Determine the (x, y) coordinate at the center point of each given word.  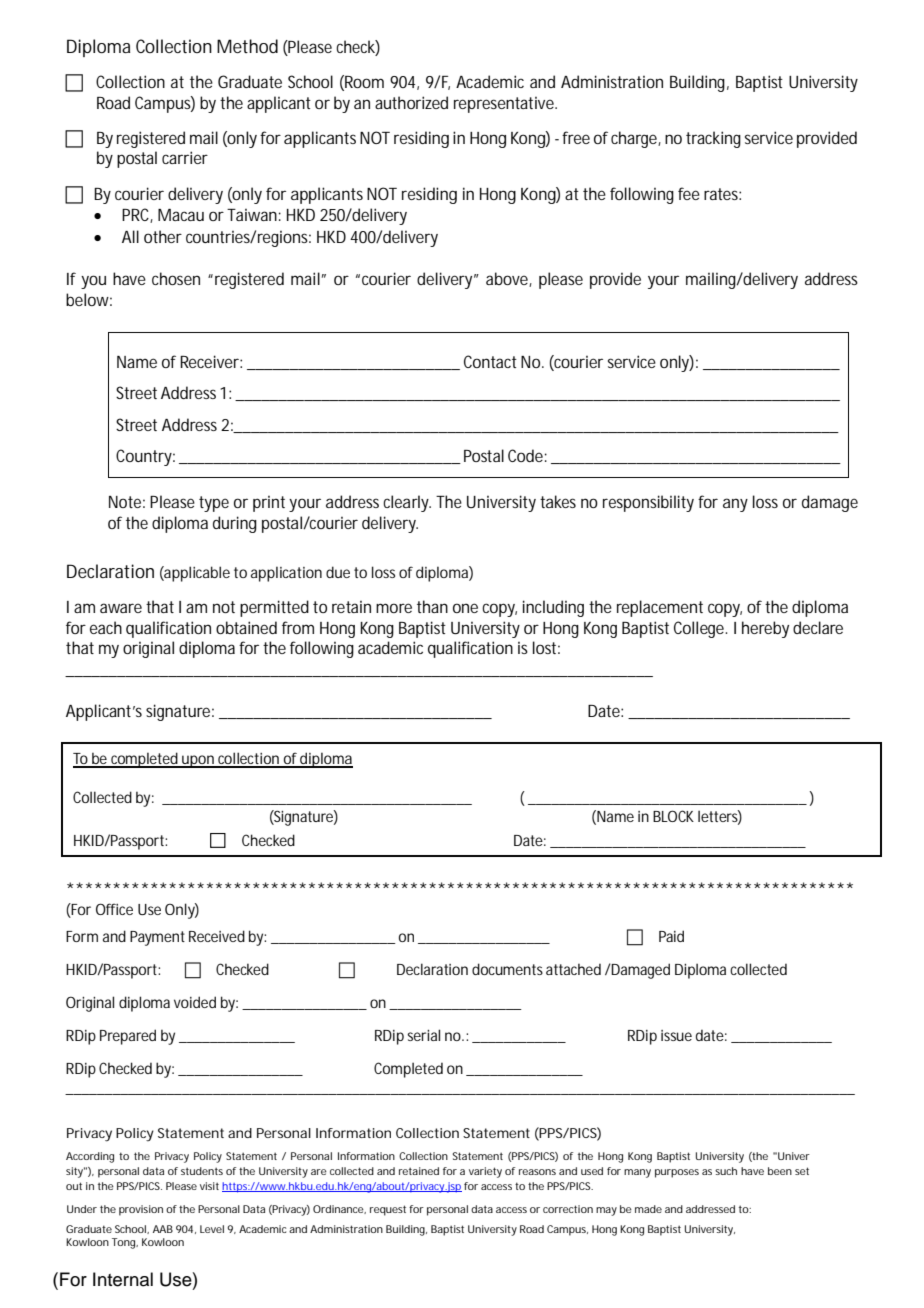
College (700, 629)
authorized (411, 102)
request (388, 1210)
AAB (163, 1229)
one (465, 608)
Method (247, 46)
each (106, 627)
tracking (713, 139)
